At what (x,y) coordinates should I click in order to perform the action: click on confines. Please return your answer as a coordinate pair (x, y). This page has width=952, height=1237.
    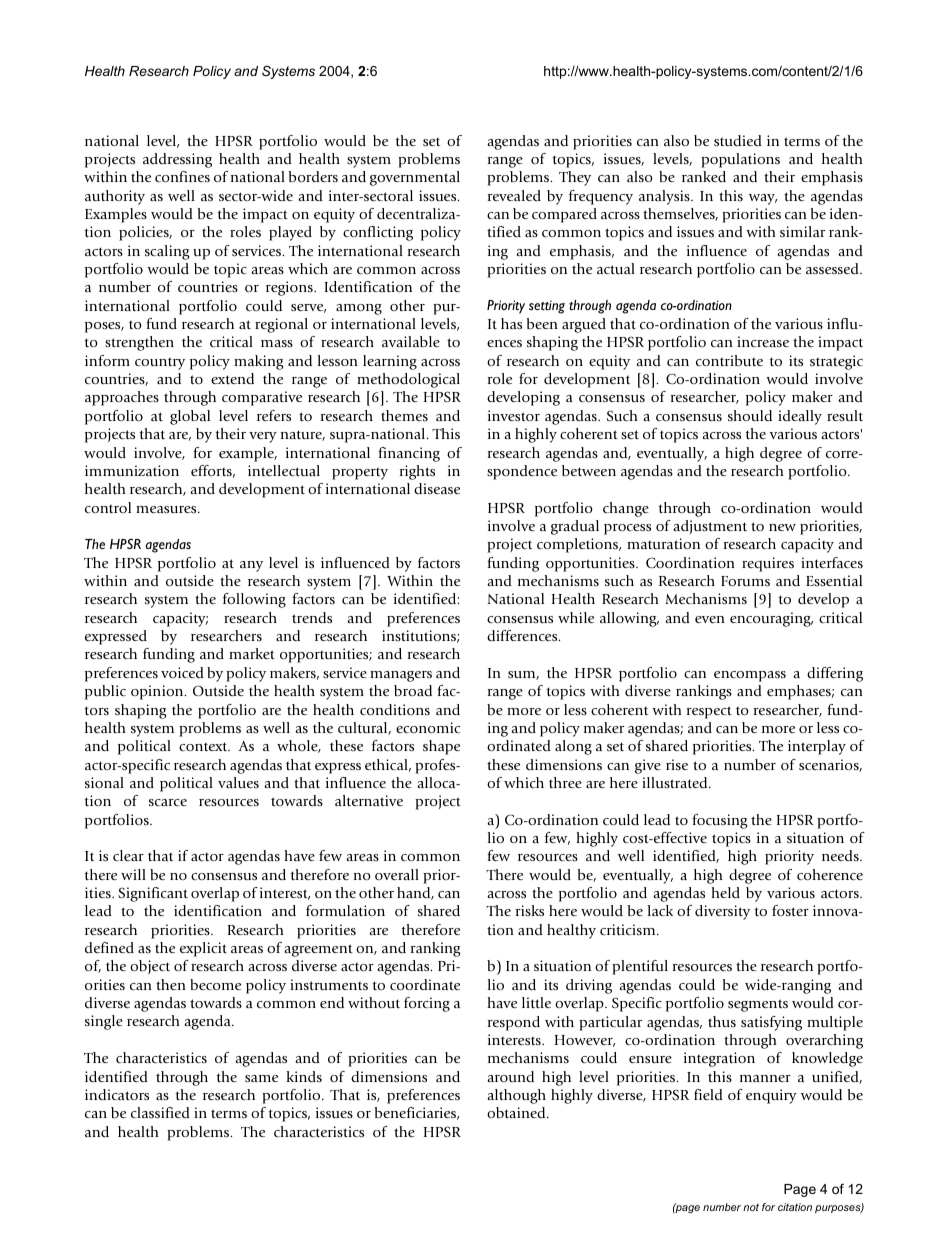
    Looking at the image, I should click on (182, 176).
